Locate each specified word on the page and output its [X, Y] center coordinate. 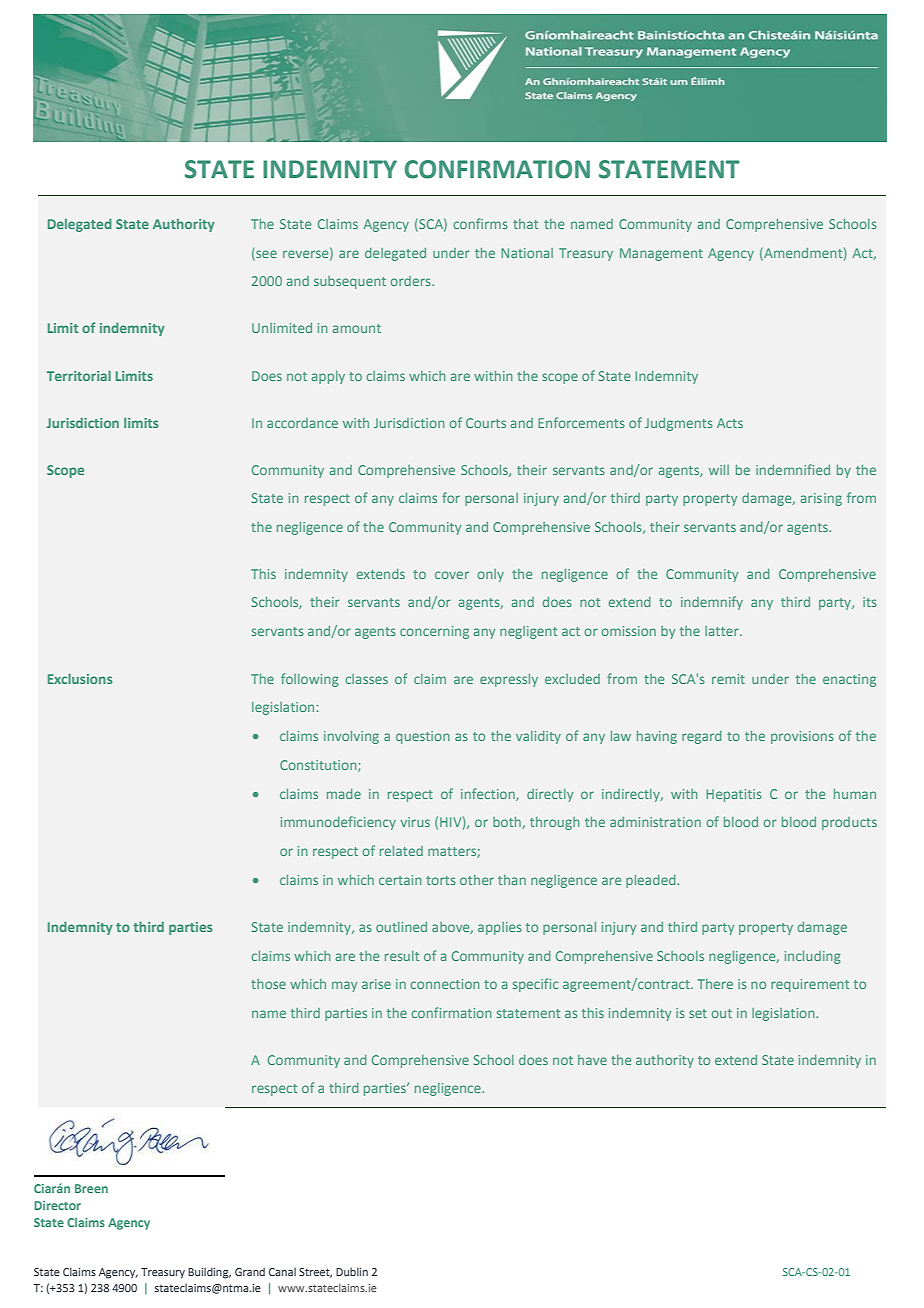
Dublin [352, 1271]
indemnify [712, 603]
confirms [481, 223]
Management [661, 254]
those [268, 984]
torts [441, 880]
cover [452, 575]
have [592, 1060]
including [813, 957]
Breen [91, 1188]
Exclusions [80, 678]
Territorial [79, 375]
